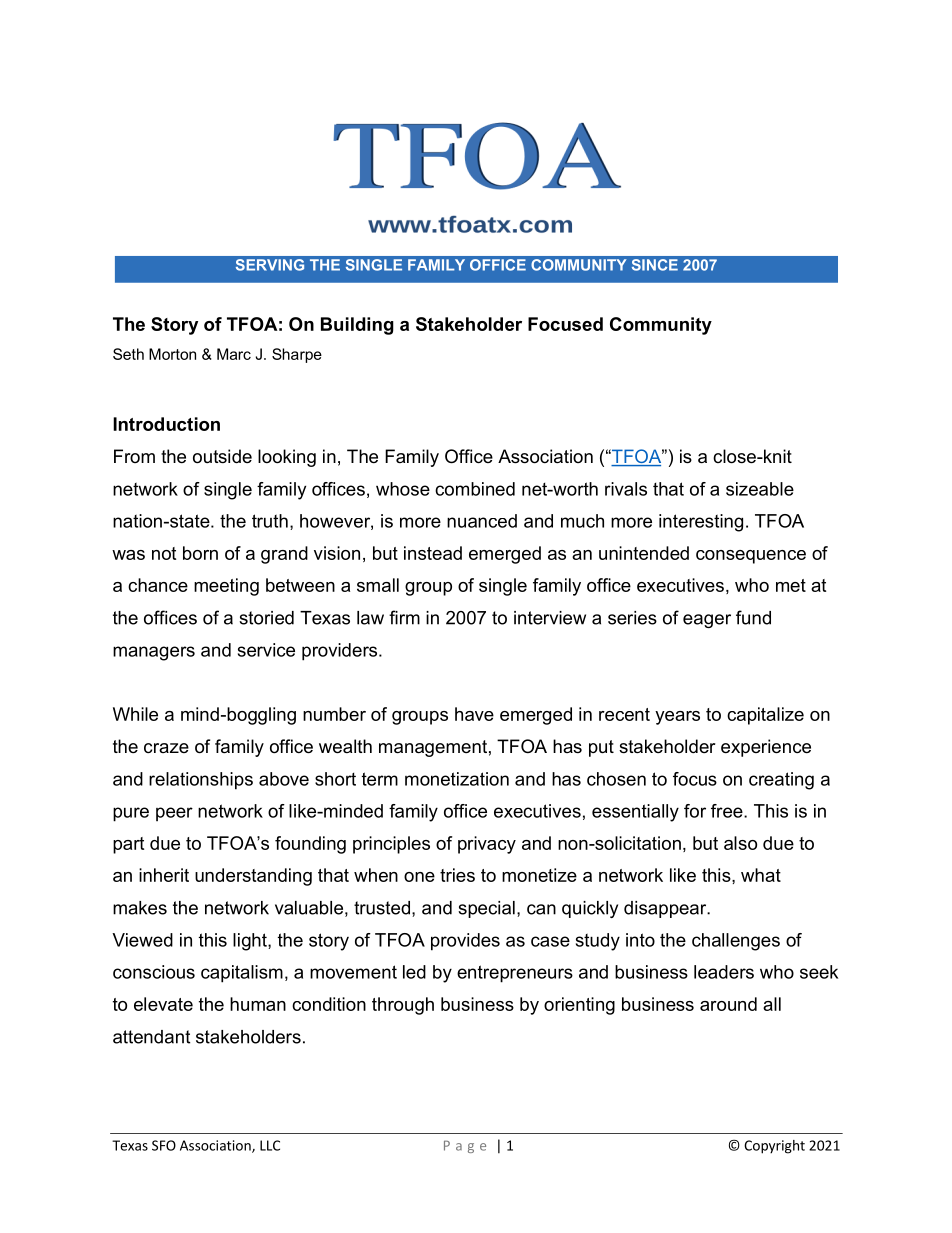 Image resolution: width=952 pixels, height=1233 pixels. I want to click on through, so click(403, 1006).
